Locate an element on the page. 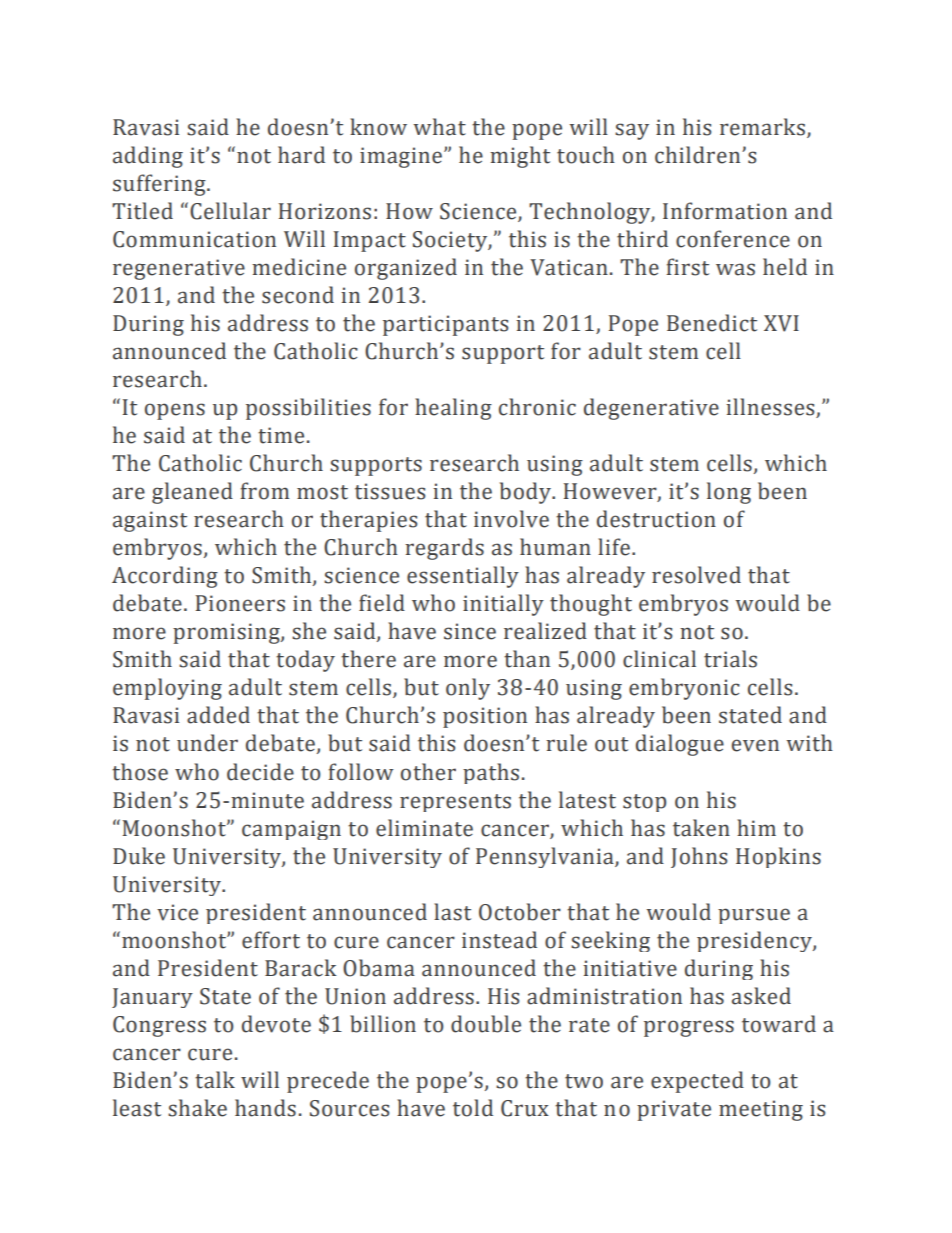  talk is located at coordinates (215, 1080).
